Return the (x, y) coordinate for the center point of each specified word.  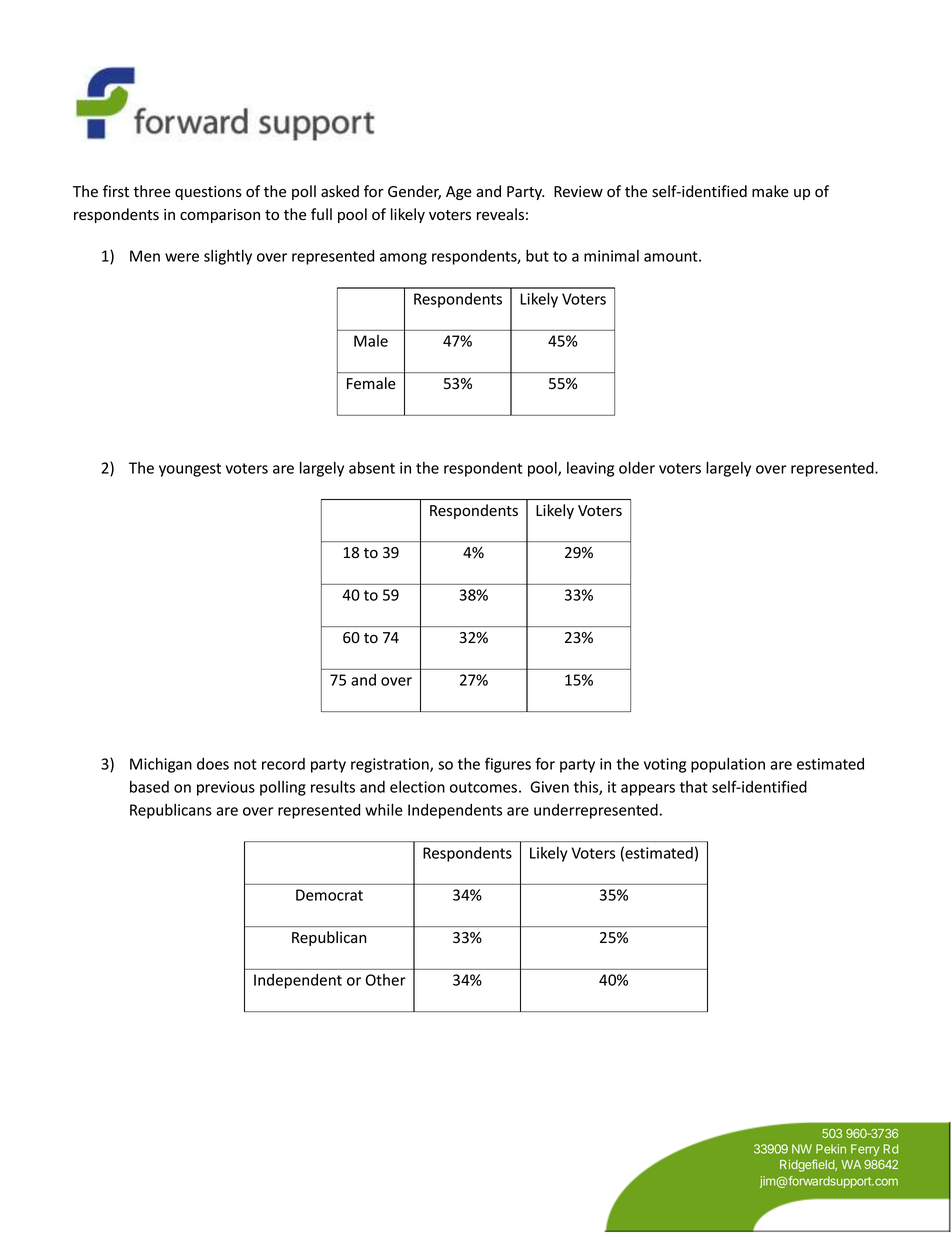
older (637, 467)
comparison (220, 216)
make (770, 191)
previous (226, 788)
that (694, 787)
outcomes (483, 787)
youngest (190, 470)
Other (386, 980)
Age (459, 193)
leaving (590, 469)
